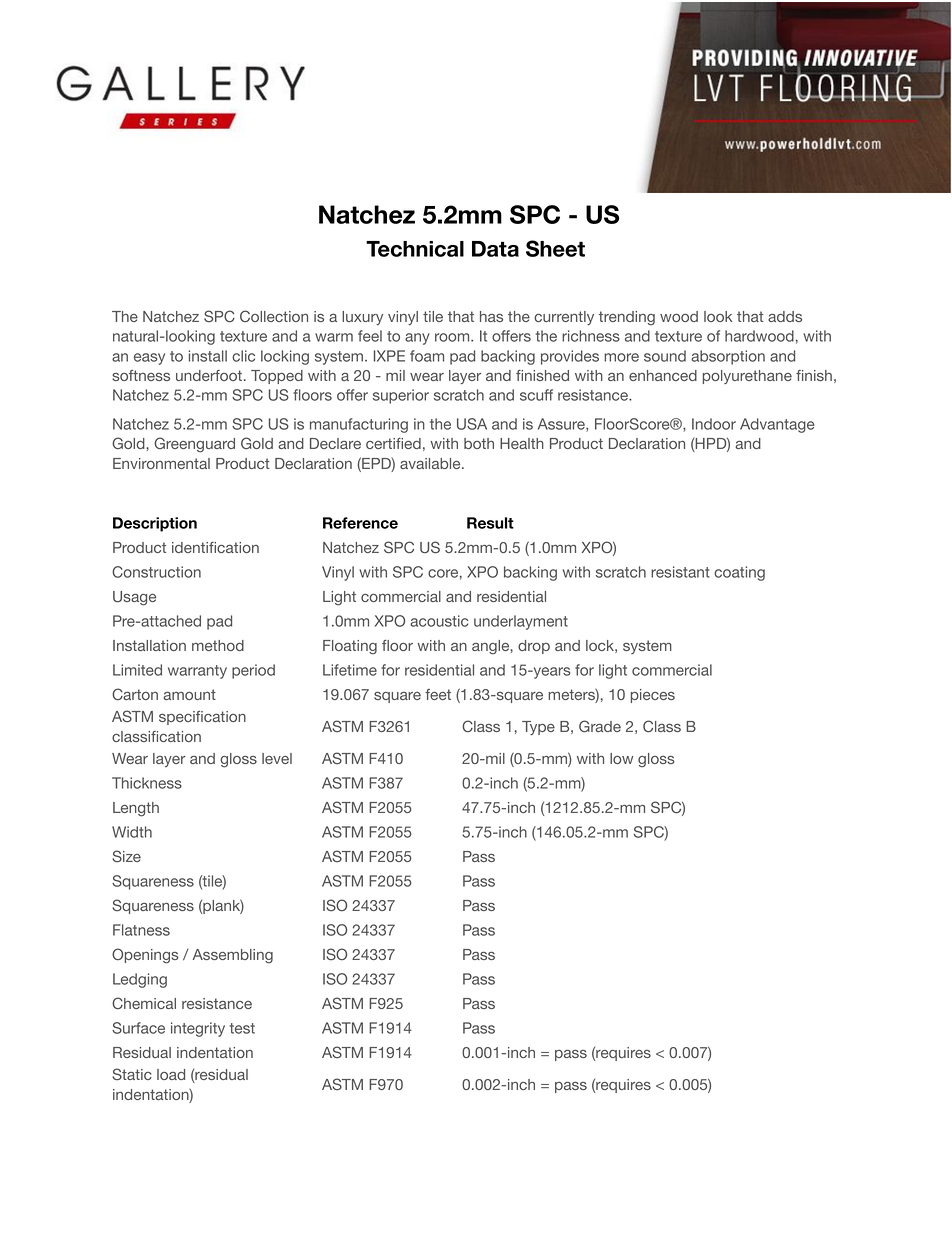 This image has width=952, height=1233. What do you see at coordinates (242, 1028) in the image?
I see `test` at bounding box center [242, 1028].
